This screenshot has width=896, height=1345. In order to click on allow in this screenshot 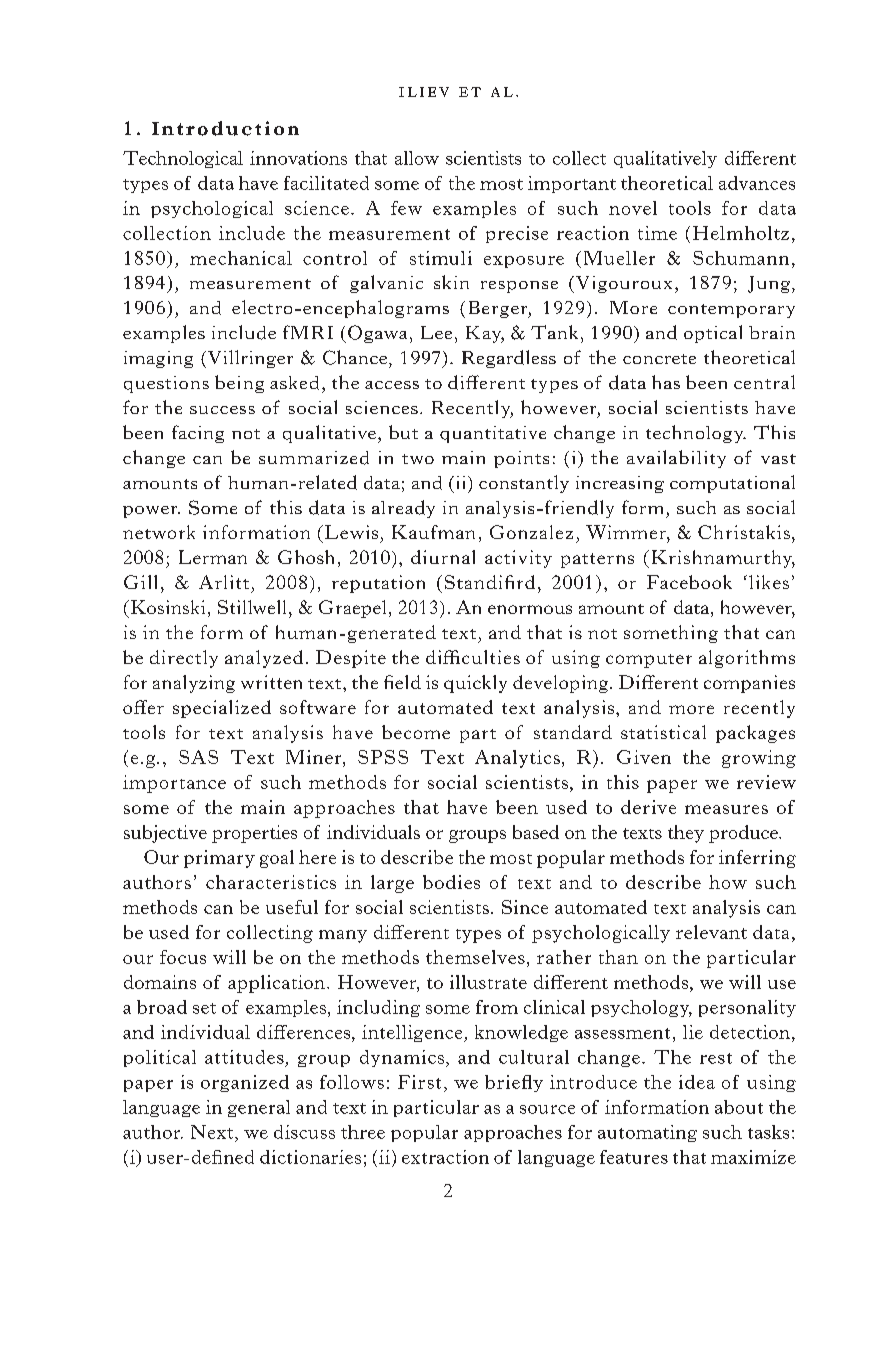, I will do `click(417, 158)`.
